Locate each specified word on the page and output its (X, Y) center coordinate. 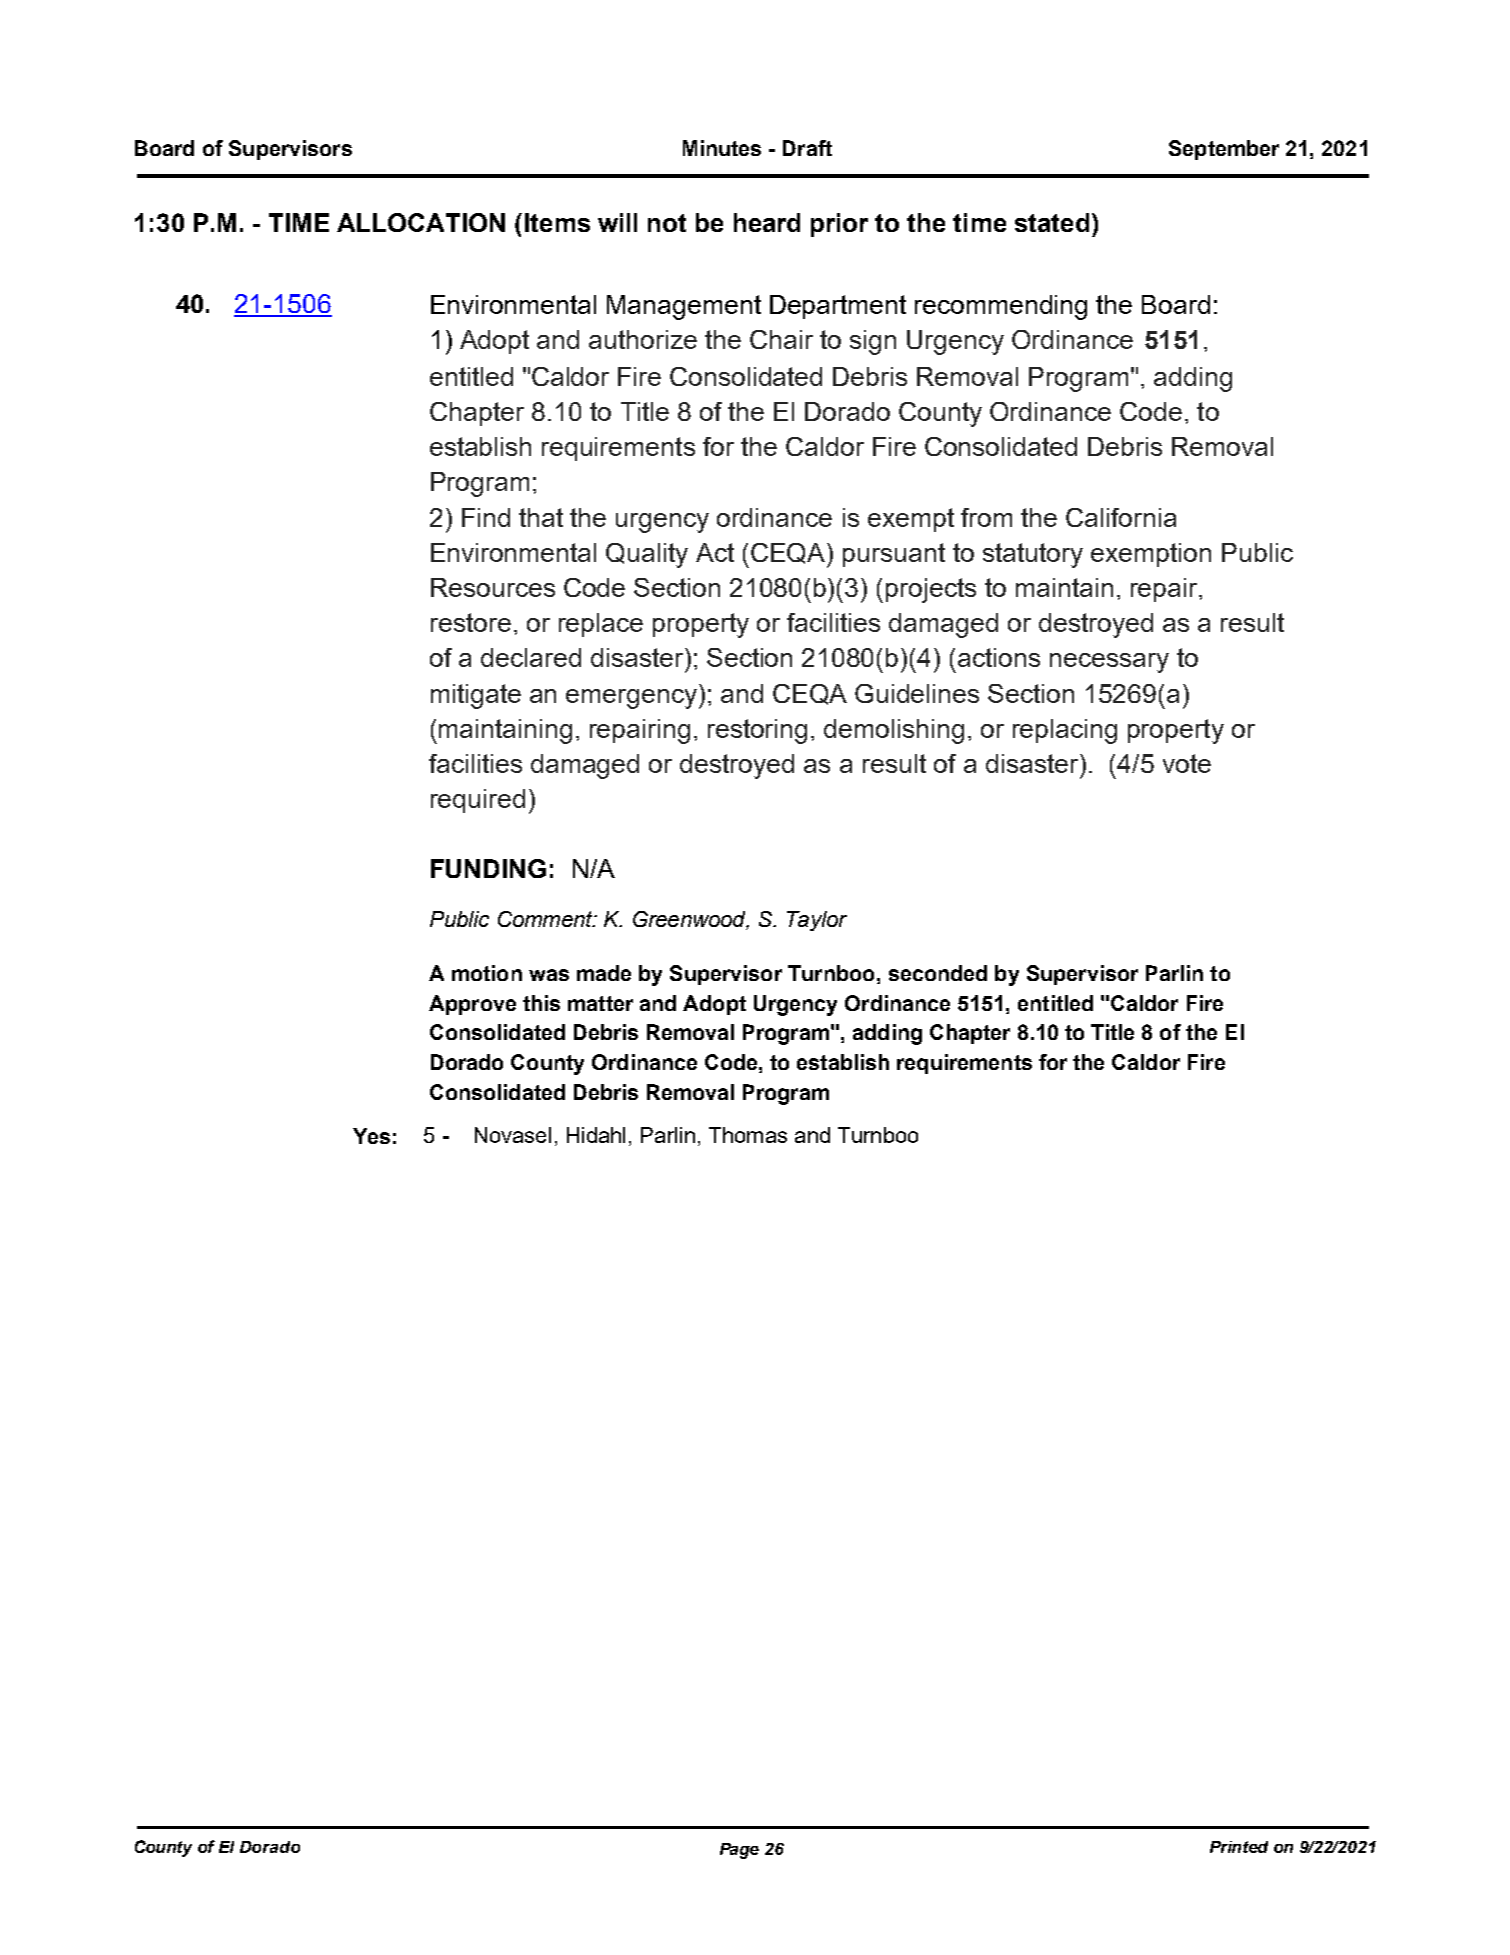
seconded (938, 973)
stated (1052, 222)
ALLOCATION (421, 222)
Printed (1239, 1847)
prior (839, 225)
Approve (472, 1005)
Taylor (817, 921)
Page (739, 1851)
